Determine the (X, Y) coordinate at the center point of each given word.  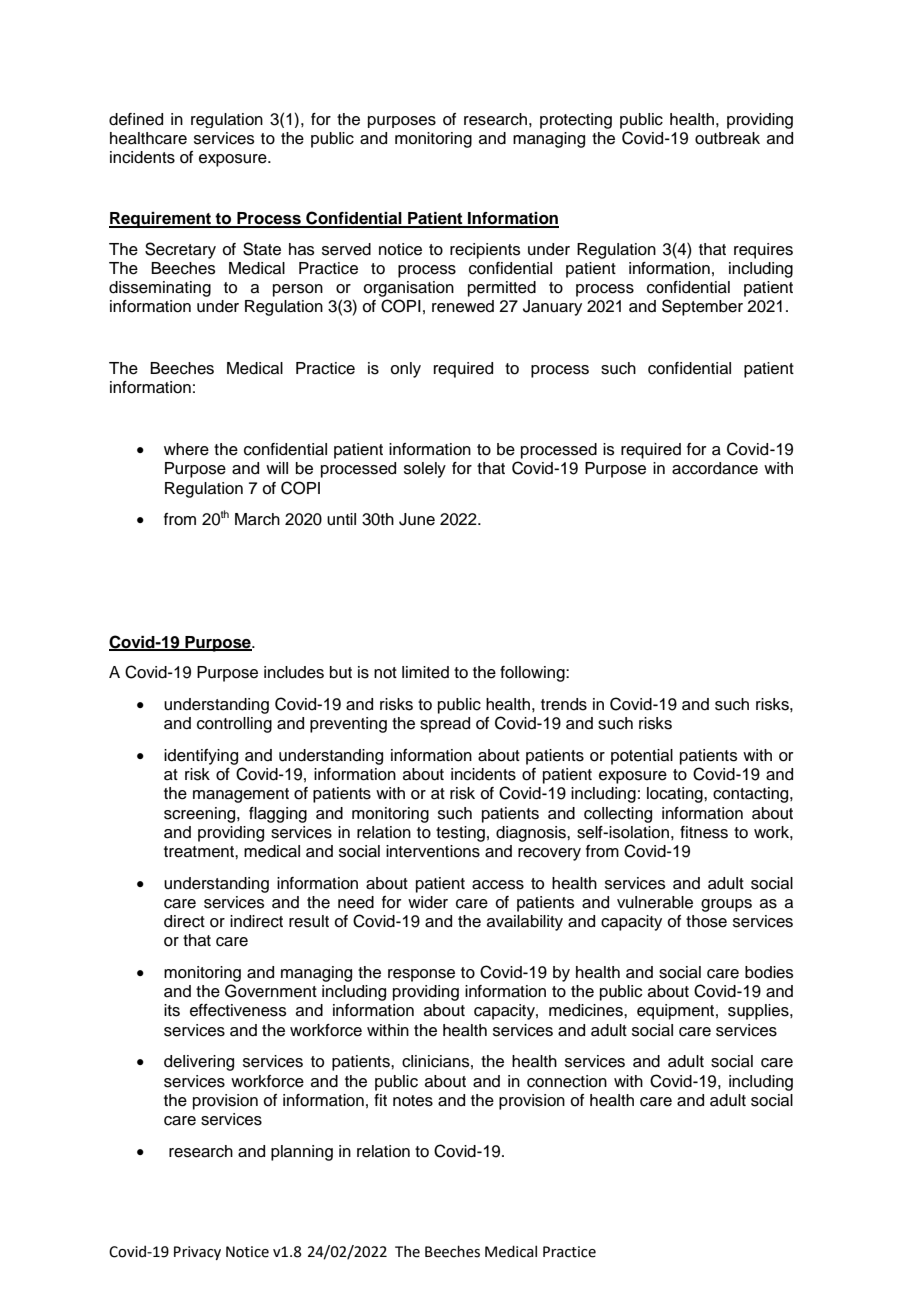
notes (413, 1101)
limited (425, 672)
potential (642, 757)
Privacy (197, 1253)
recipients (485, 251)
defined (136, 119)
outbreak (727, 138)
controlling (234, 725)
